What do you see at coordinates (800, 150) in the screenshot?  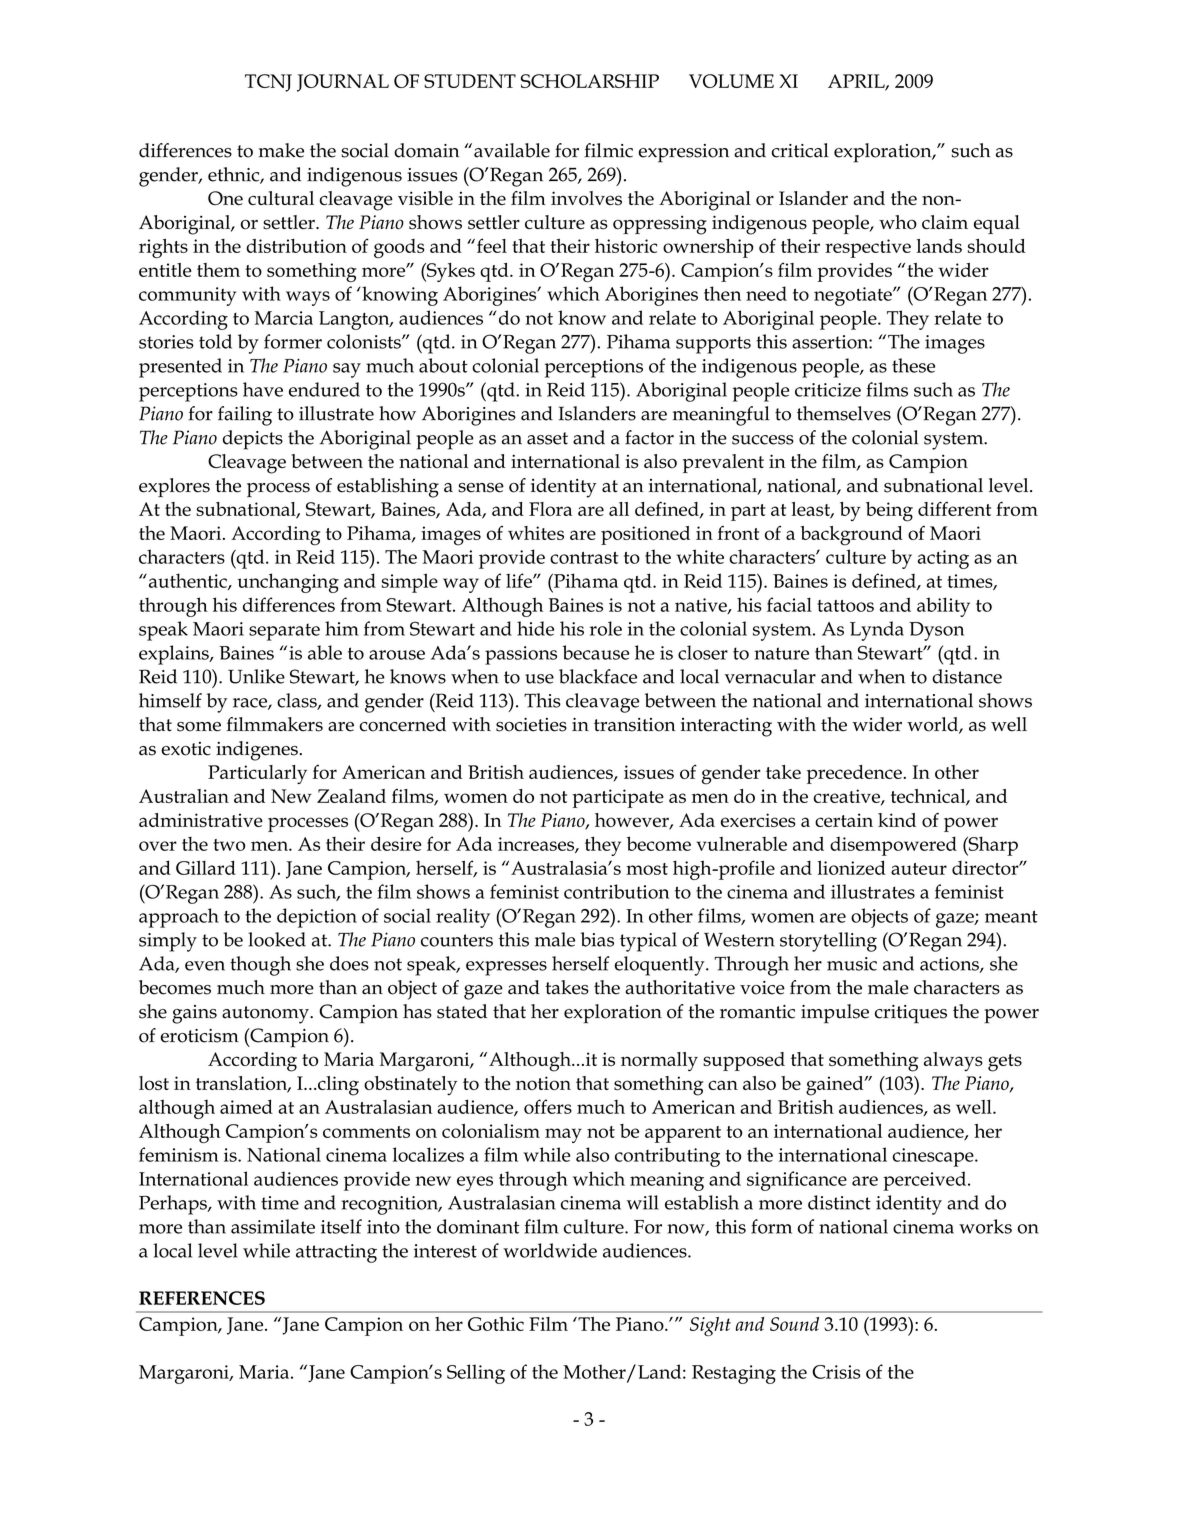 I see `critical` at bounding box center [800, 150].
